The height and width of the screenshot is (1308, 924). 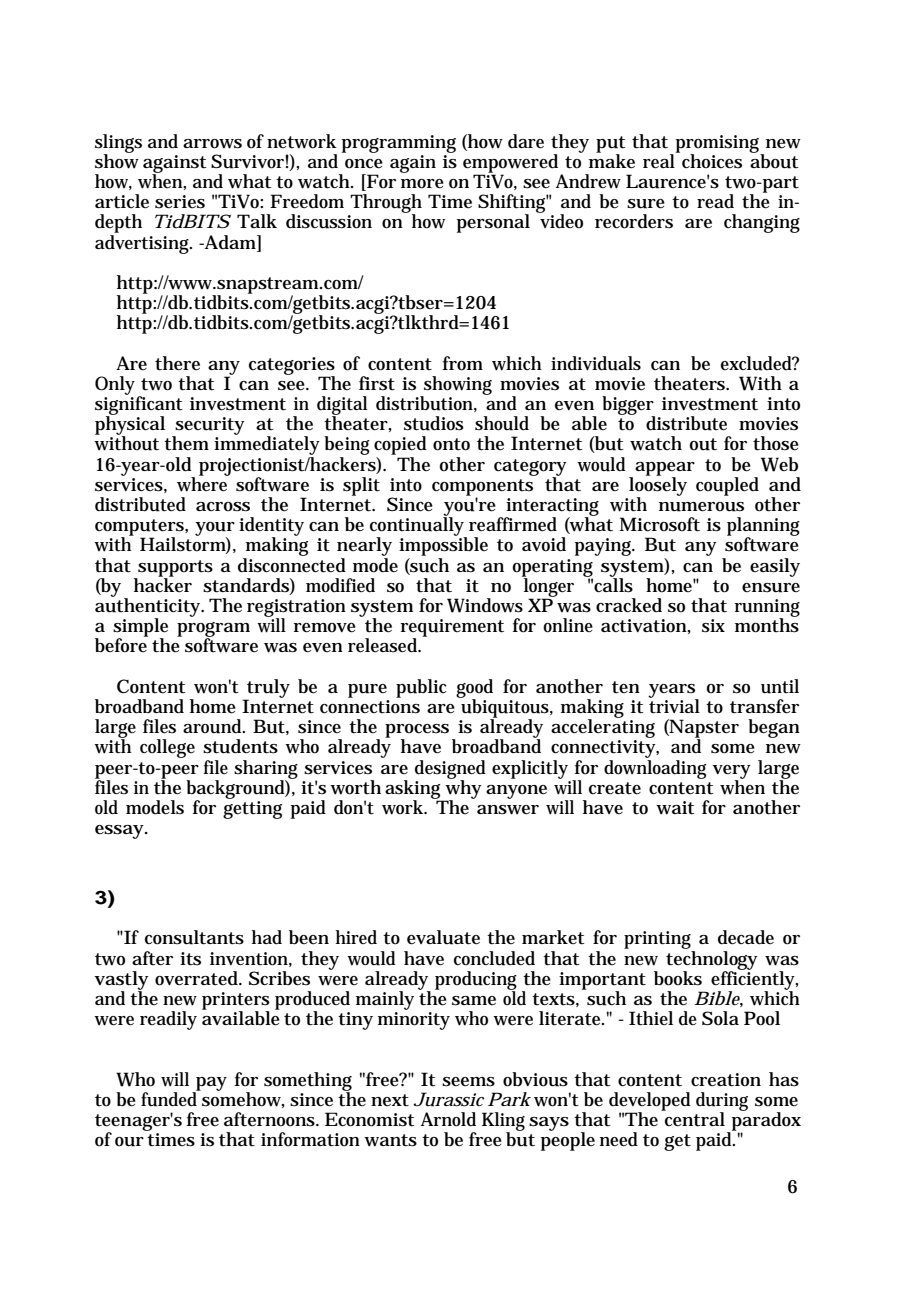 I want to click on wait, so click(x=675, y=808).
